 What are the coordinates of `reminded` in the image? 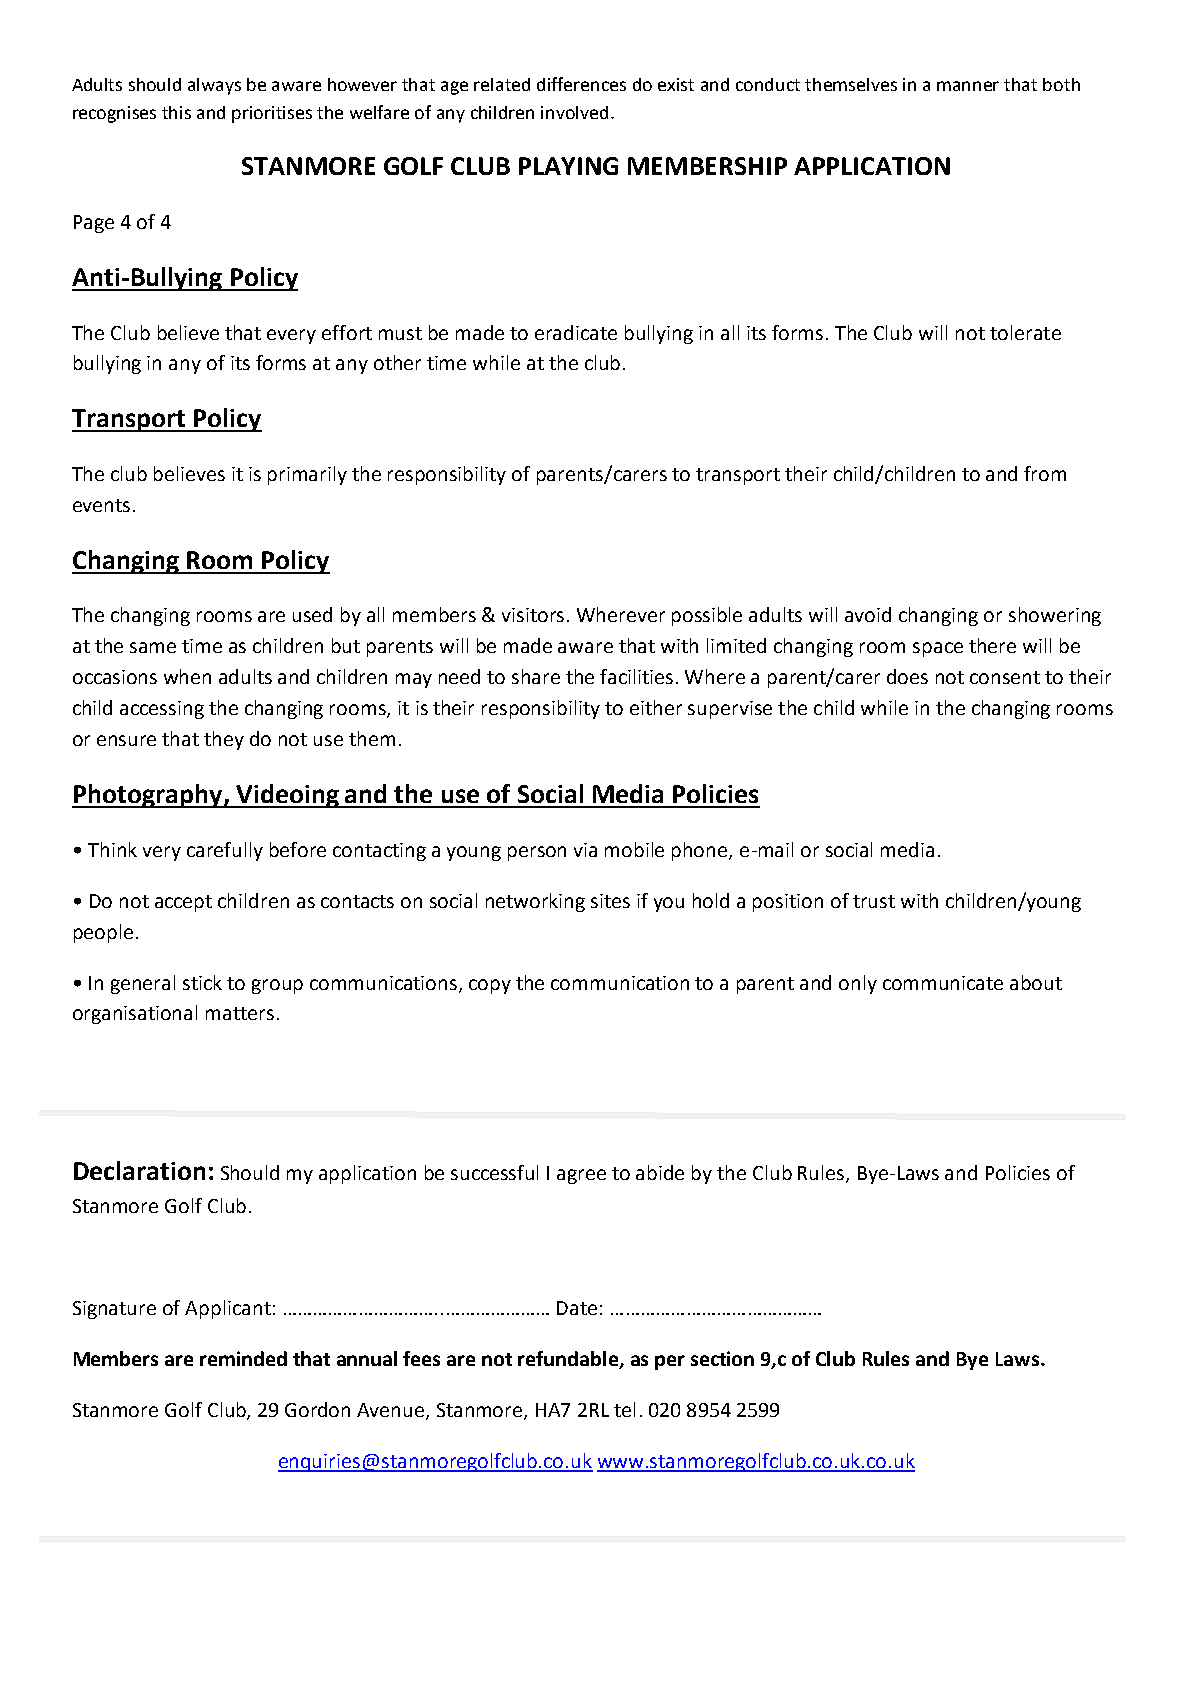 It's located at (243, 1358).
